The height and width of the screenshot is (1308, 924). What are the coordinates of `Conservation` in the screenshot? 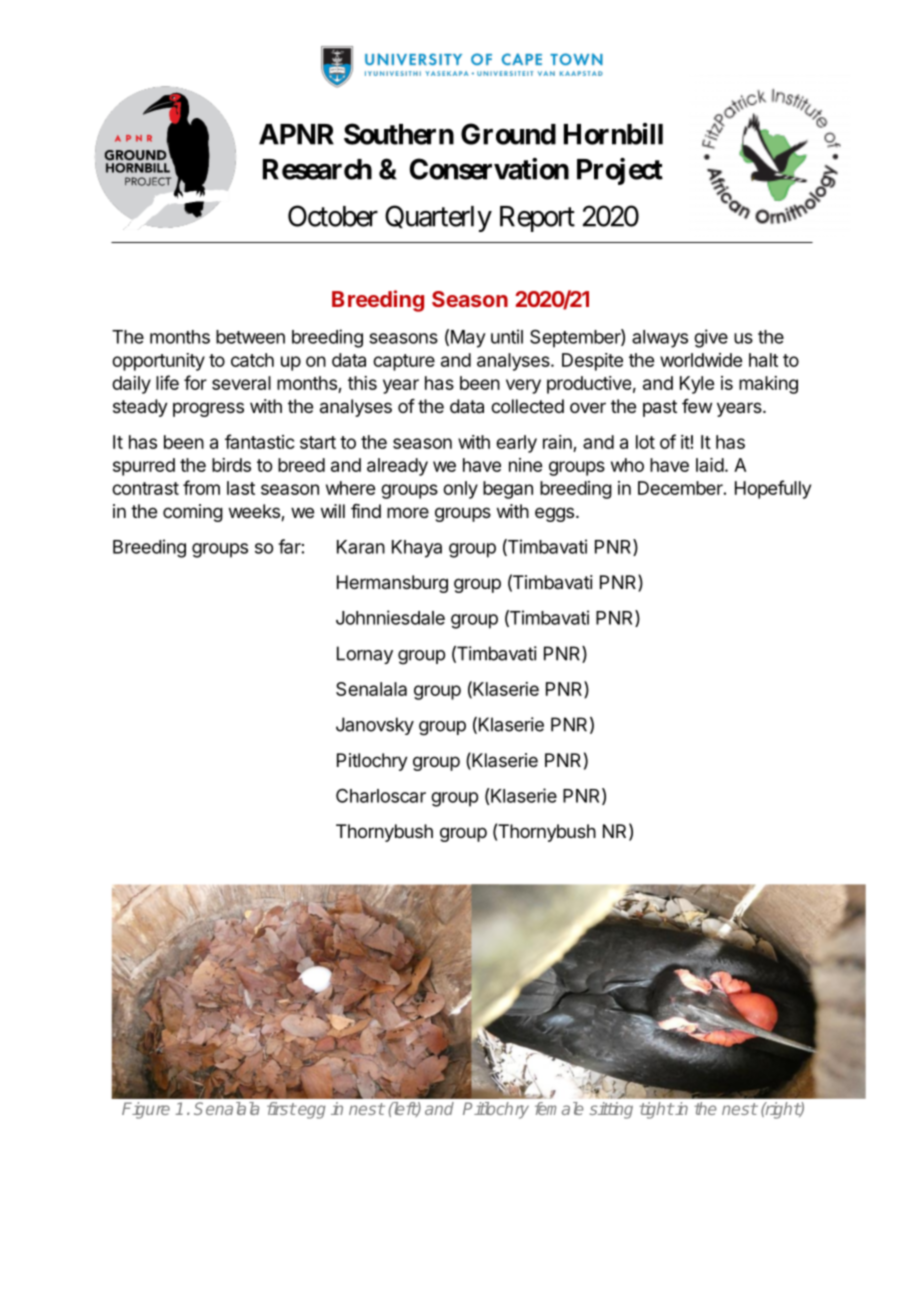 It's located at (489, 169).
